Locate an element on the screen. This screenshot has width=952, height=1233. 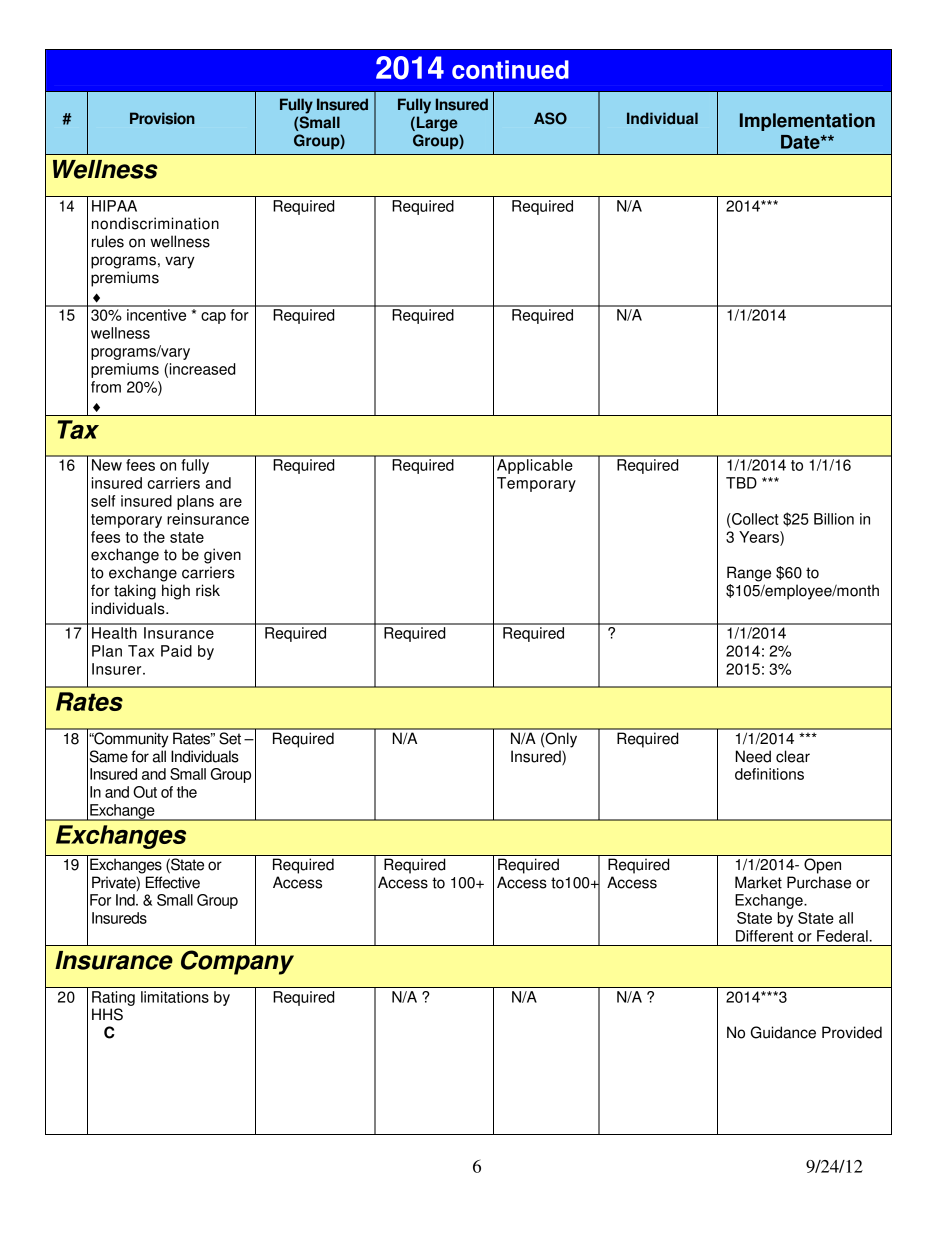
continued is located at coordinates (510, 69).
